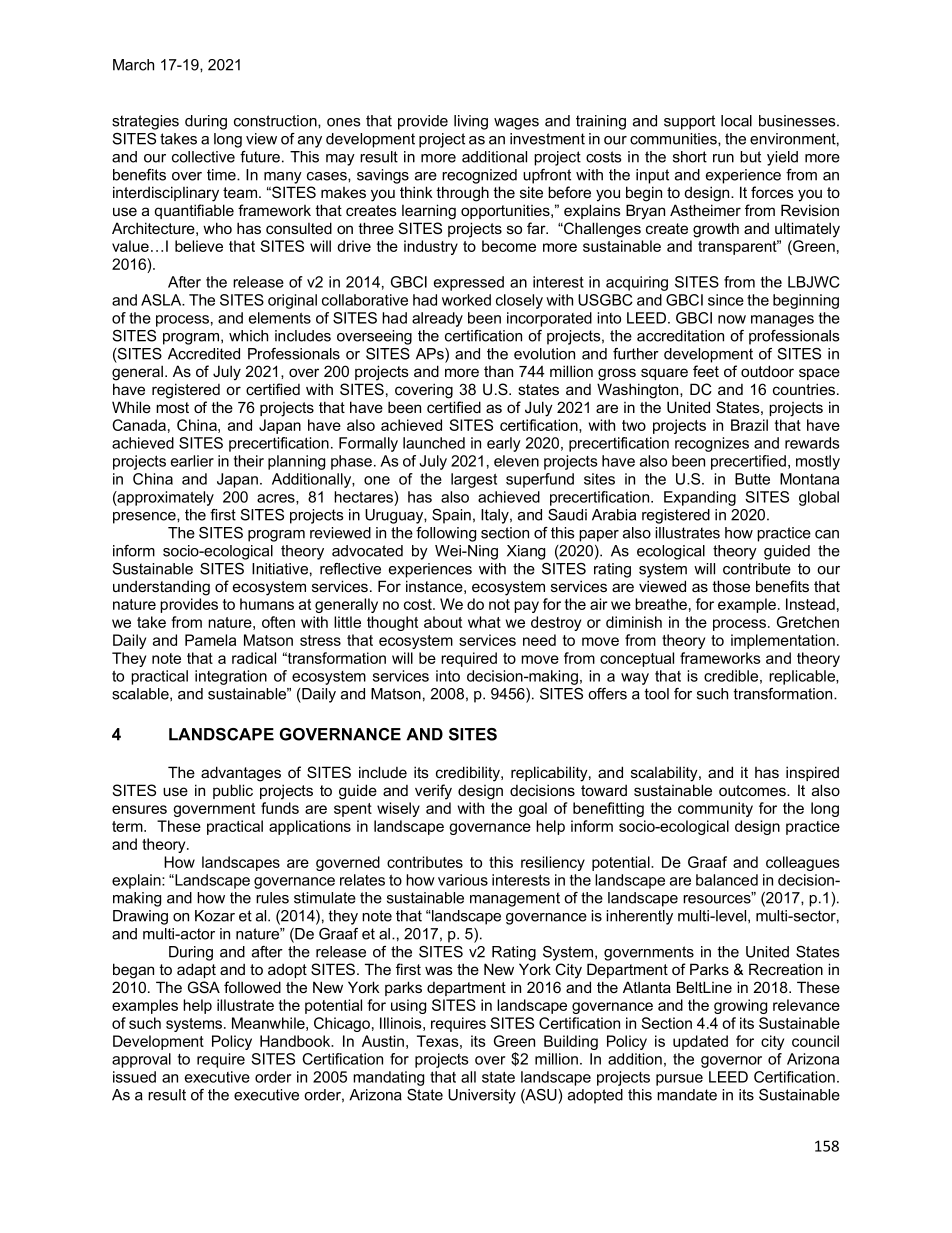 The width and height of the screenshot is (952, 1233). I want to click on approval, so click(141, 1060).
